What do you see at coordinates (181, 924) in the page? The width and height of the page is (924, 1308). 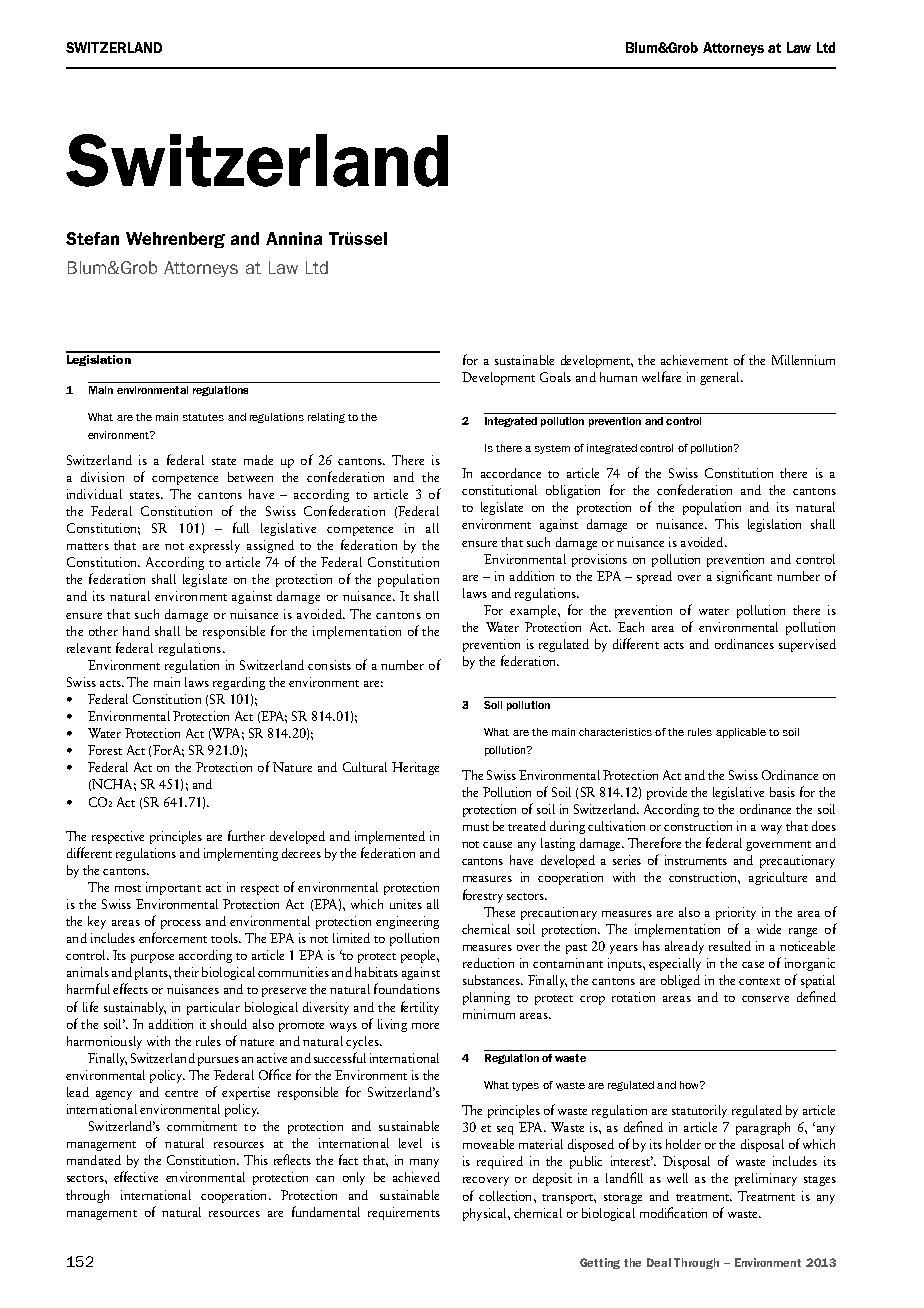 I see `process` at bounding box center [181, 924].
